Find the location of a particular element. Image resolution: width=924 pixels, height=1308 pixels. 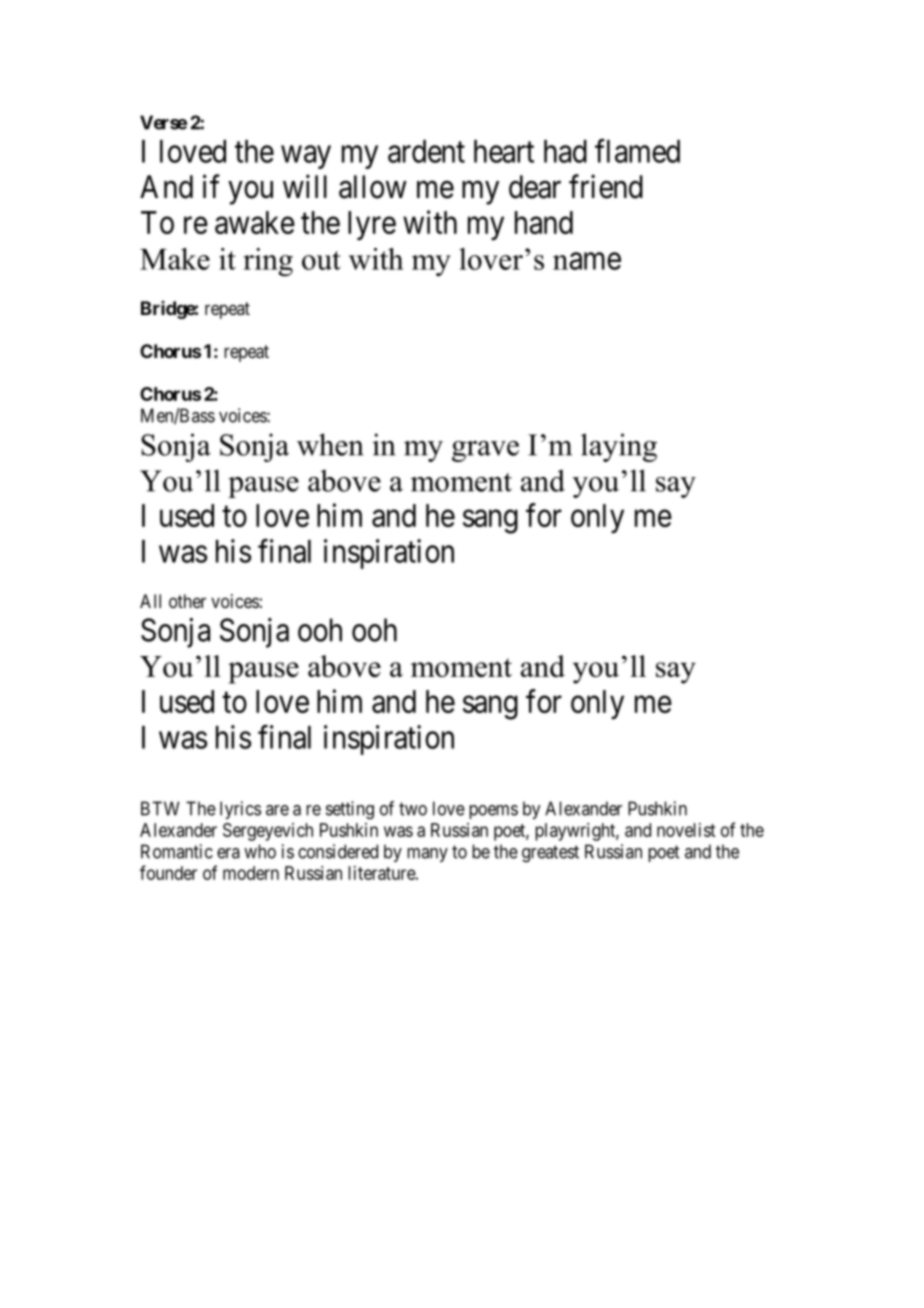

many is located at coordinates (427, 855).
